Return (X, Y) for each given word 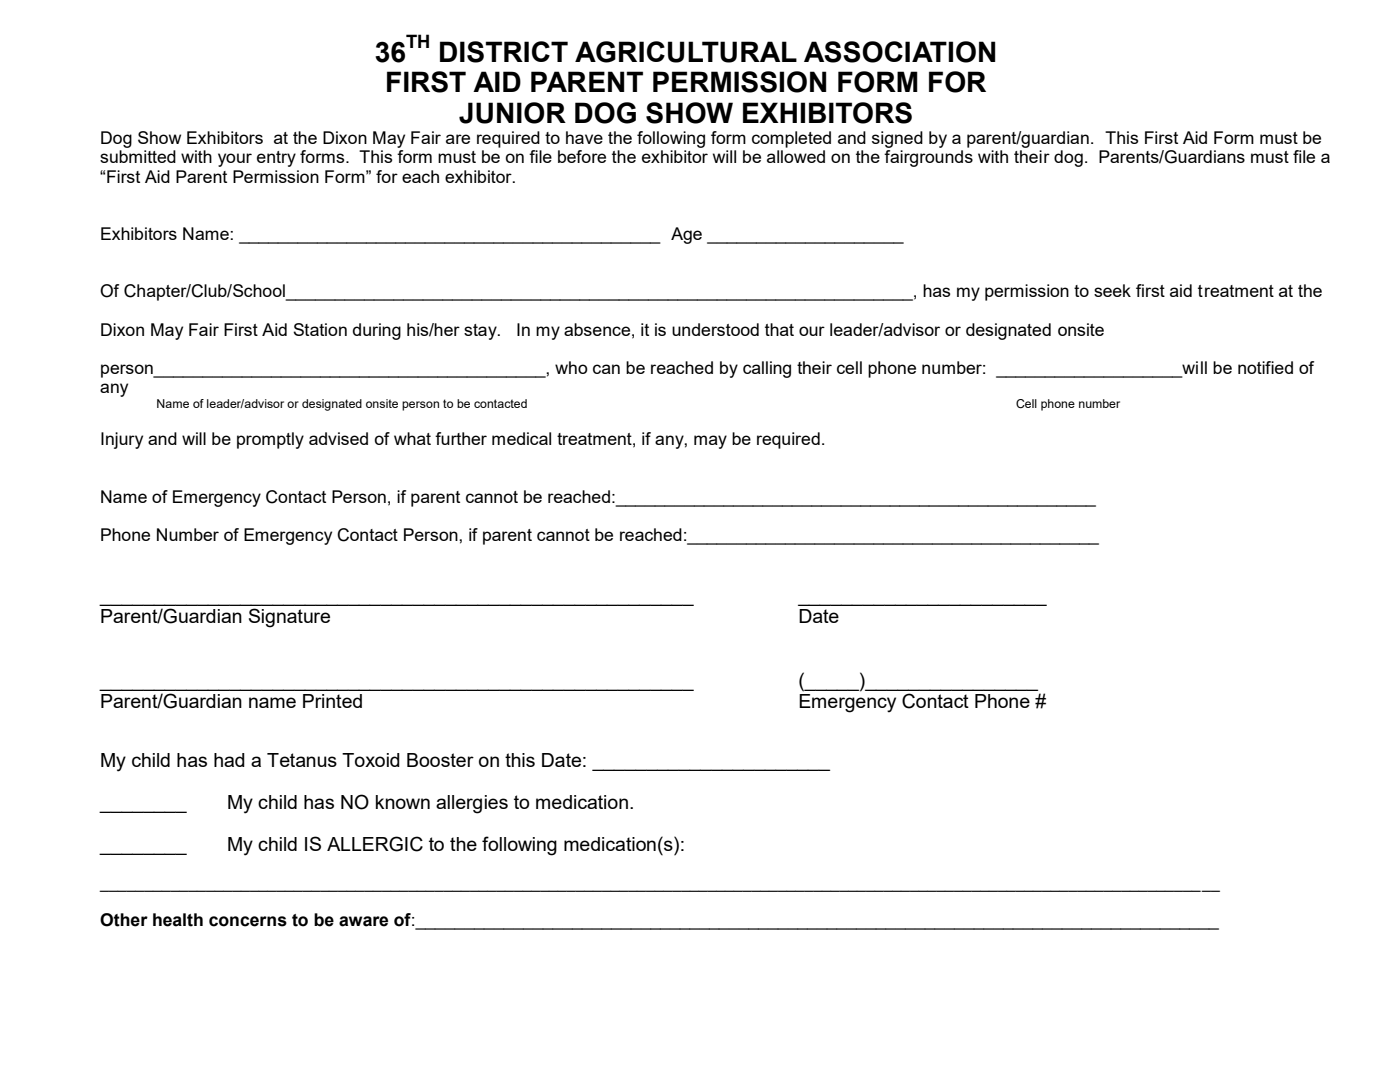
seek (1112, 290)
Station (320, 329)
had (229, 760)
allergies (472, 804)
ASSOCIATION (899, 52)
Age (686, 235)
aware (363, 921)
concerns (248, 921)
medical (521, 438)
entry (276, 159)
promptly (270, 440)
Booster (440, 760)
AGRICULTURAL (686, 52)
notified (1265, 367)
